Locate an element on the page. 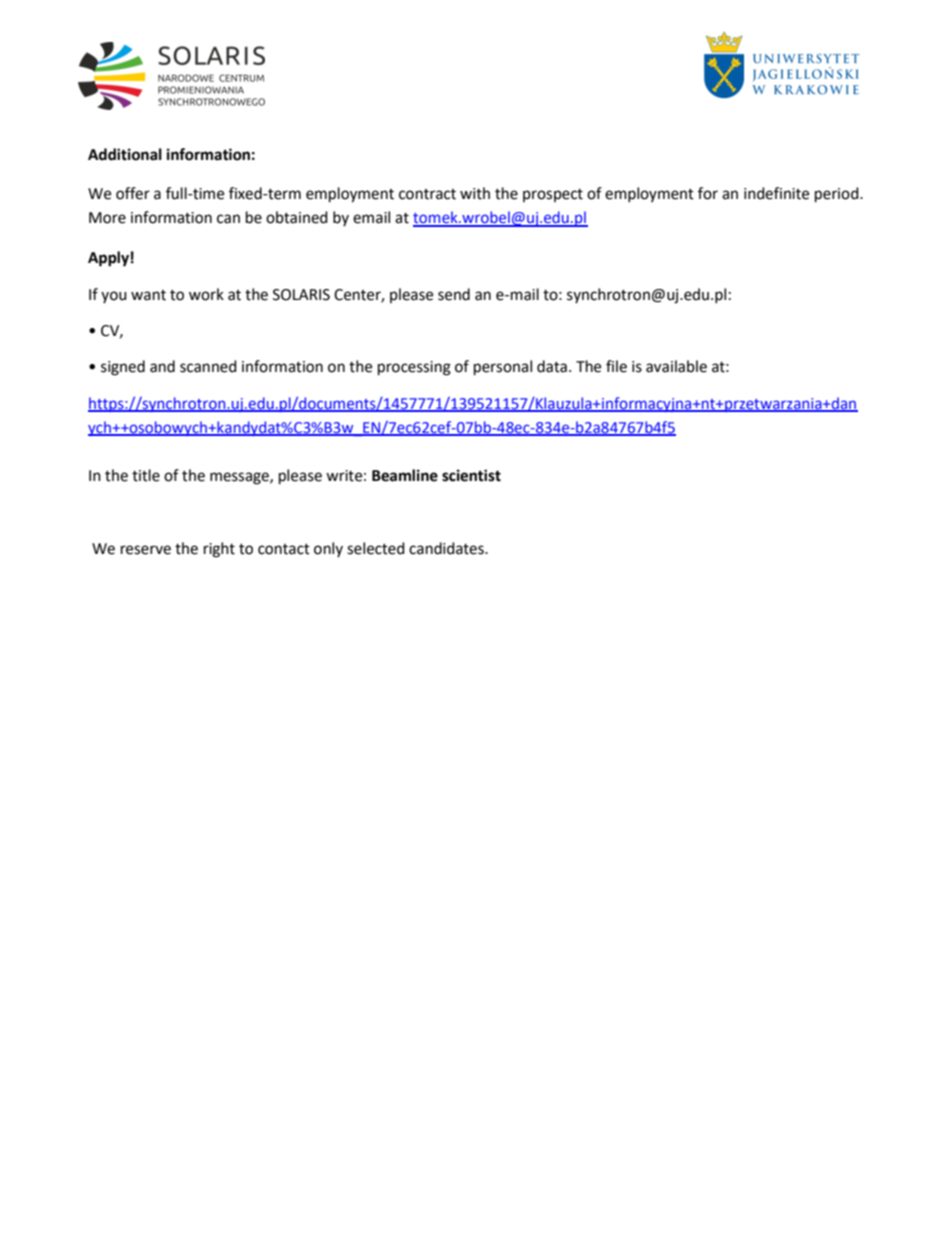  send is located at coordinates (454, 294).
